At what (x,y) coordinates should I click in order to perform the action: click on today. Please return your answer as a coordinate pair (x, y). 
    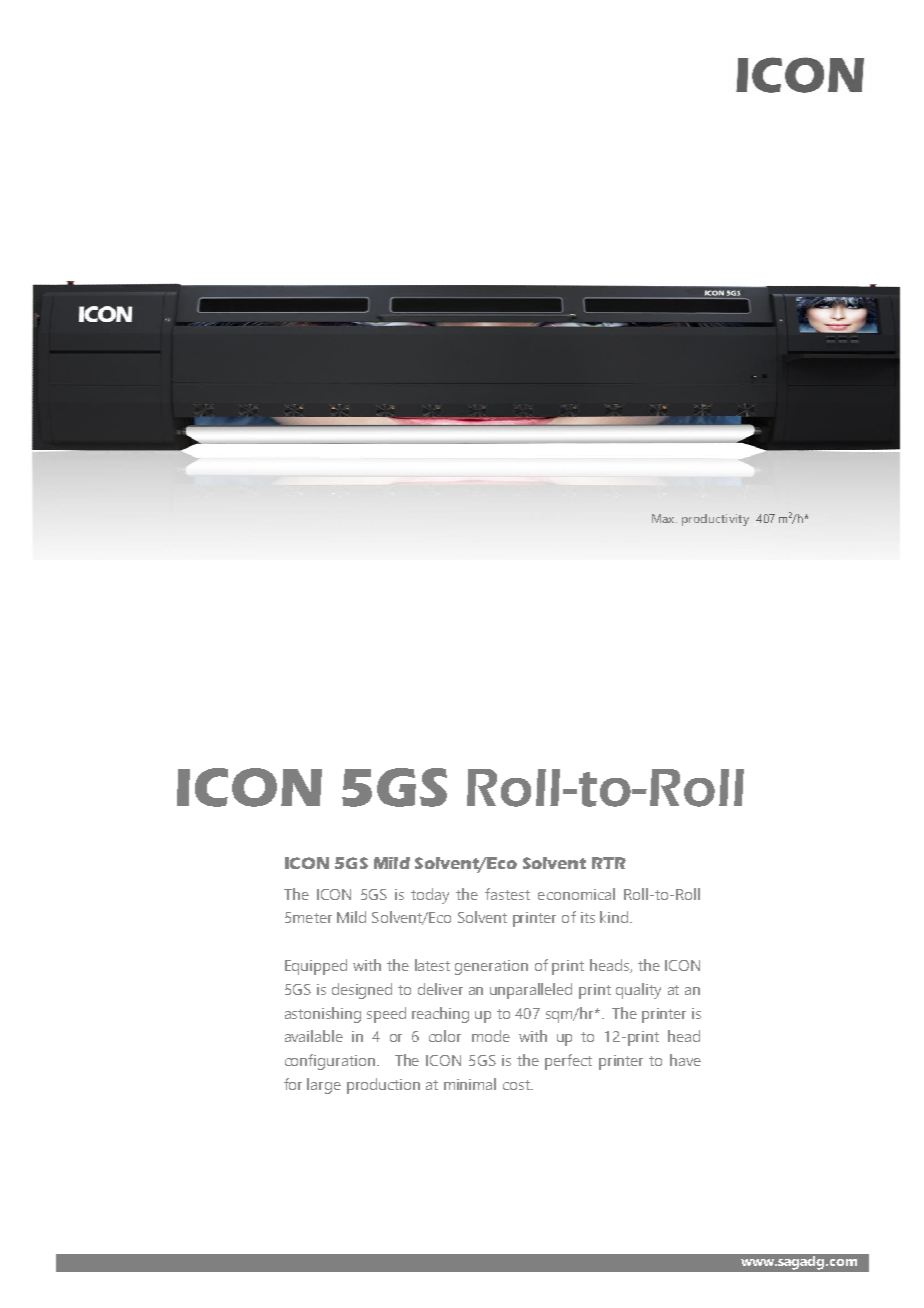
    Looking at the image, I should click on (430, 896).
